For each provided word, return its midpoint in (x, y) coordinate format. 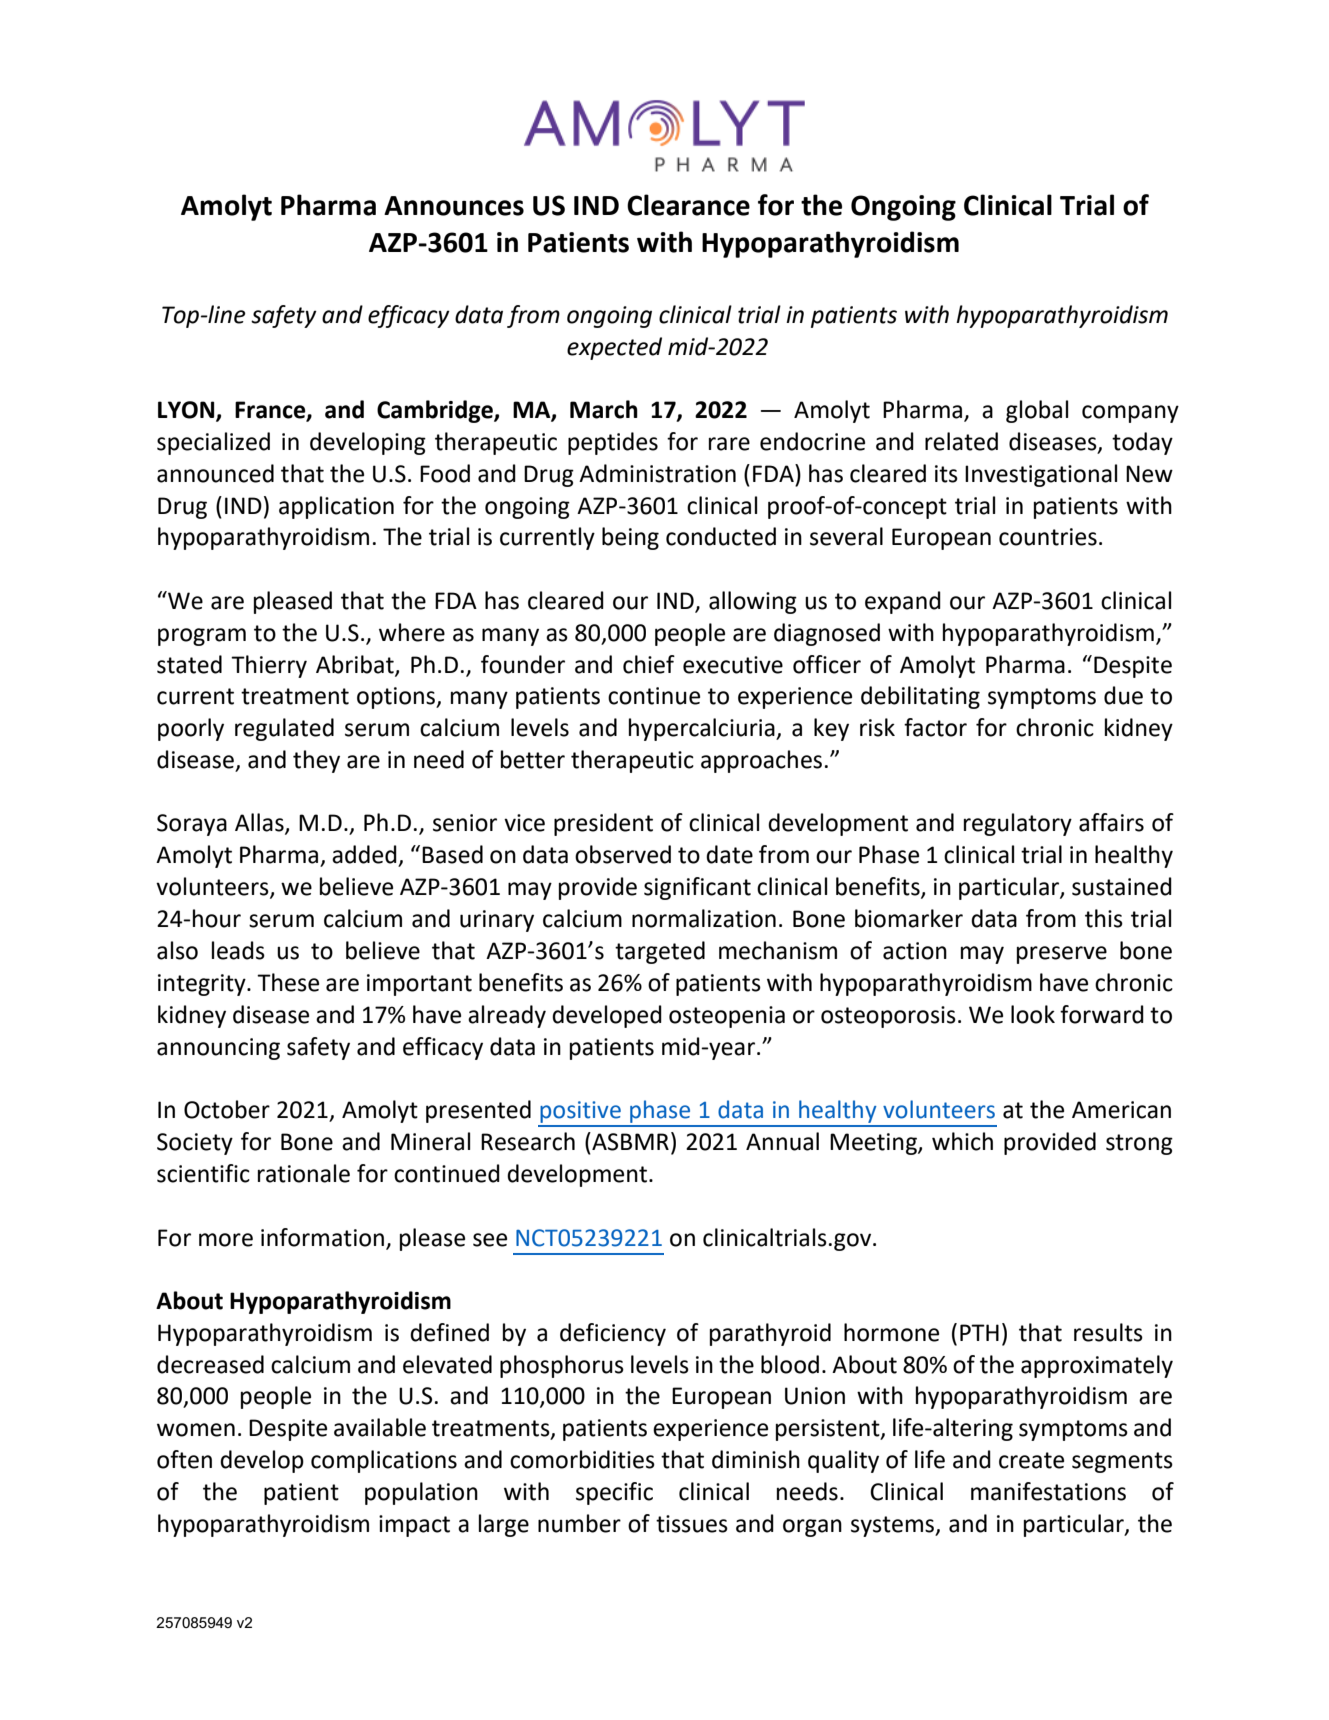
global (1037, 411)
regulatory (1018, 824)
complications (384, 1461)
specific (614, 1493)
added (364, 854)
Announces (454, 206)
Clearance (688, 205)
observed (623, 854)
